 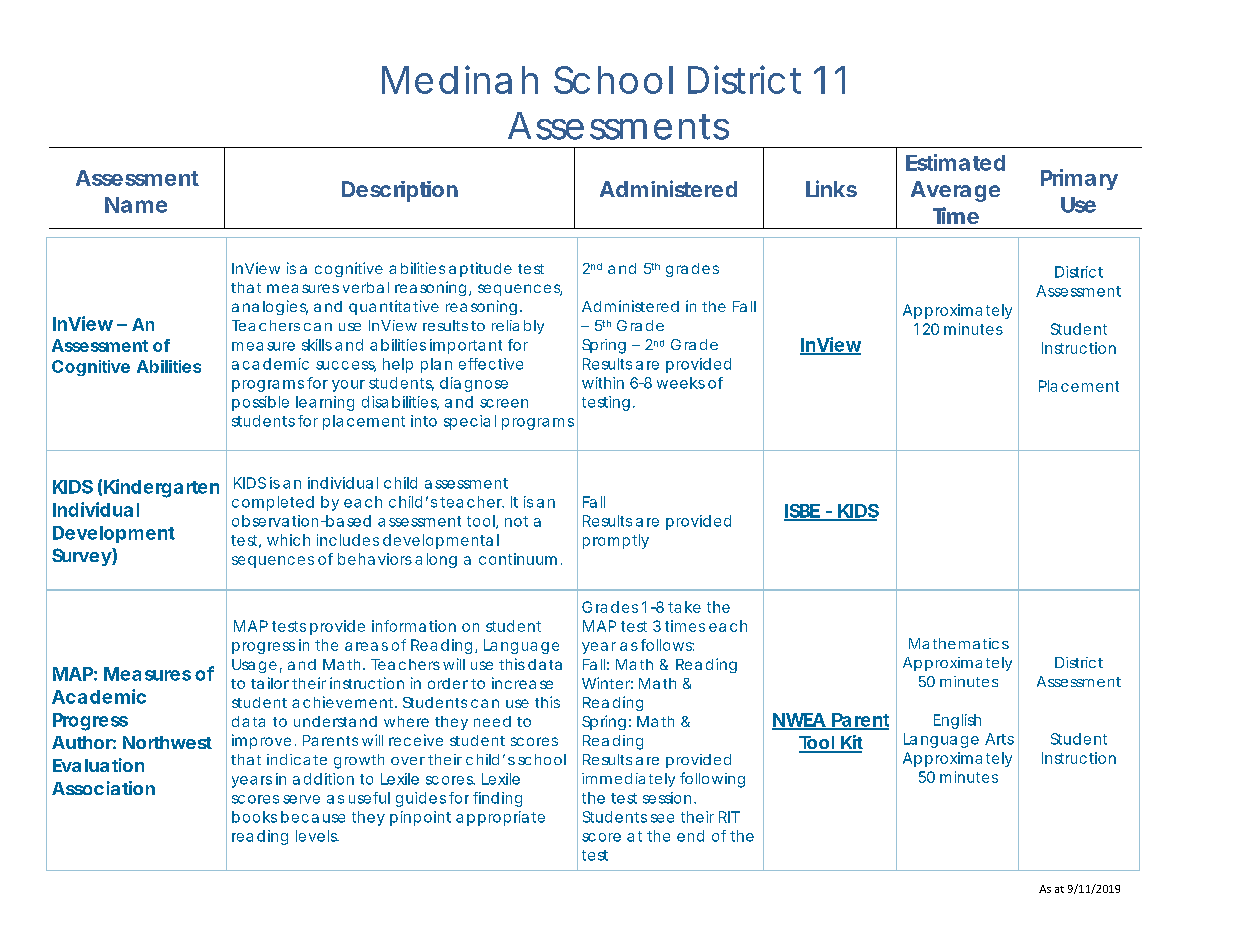 I want to click on Winter, so click(x=607, y=683).
